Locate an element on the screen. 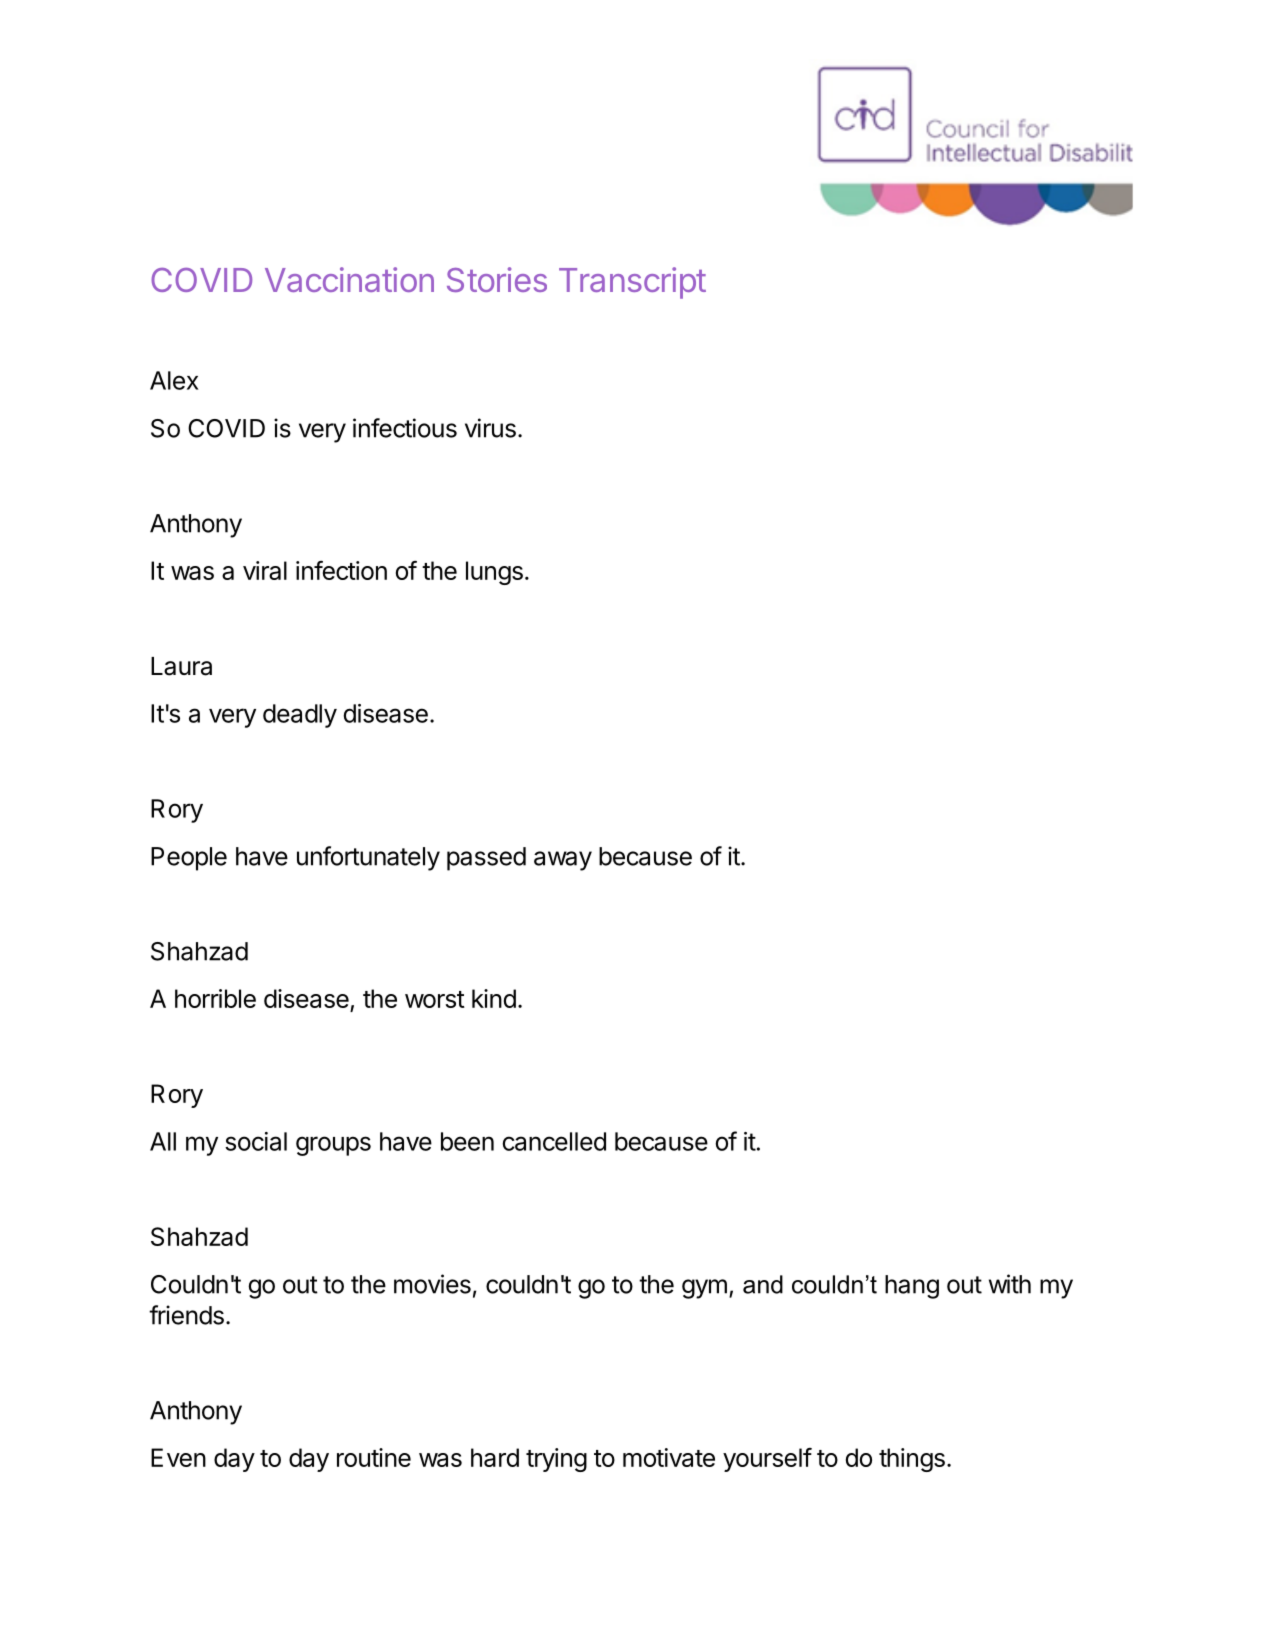 The height and width of the screenshot is (1645, 1271). away is located at coordinates (563, 861).
